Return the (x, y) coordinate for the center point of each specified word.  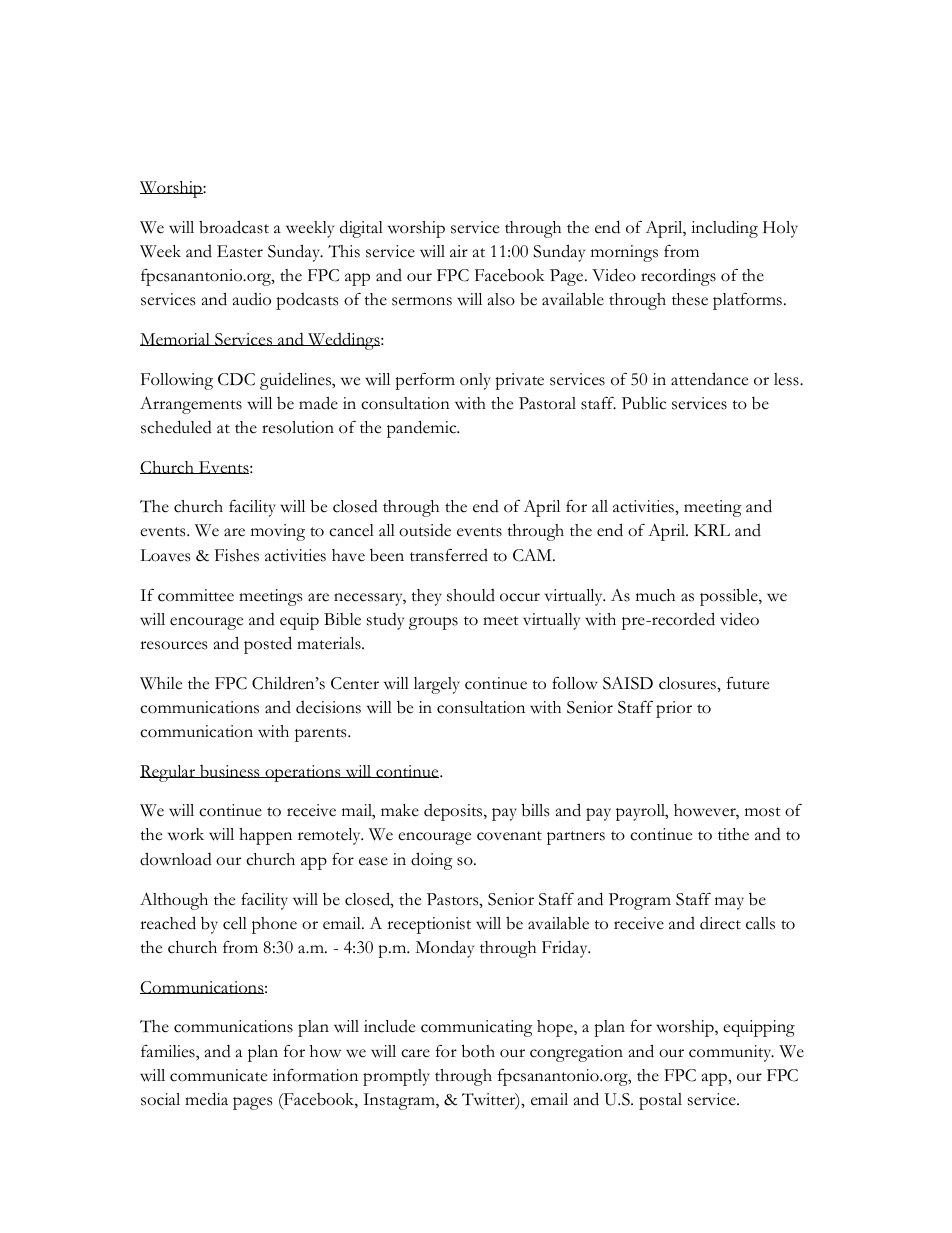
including (724, 229)
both (478, 1051)
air (459, 251)
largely (437, 685)
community (731, 1053)
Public (644, 403)
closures (688, 683)
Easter (240, 251)
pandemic (423, 429)
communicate (218, 1075)
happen (265, 836)
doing (432, 861)
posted (268, 645)
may (729, 903)
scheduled (176, 427)
